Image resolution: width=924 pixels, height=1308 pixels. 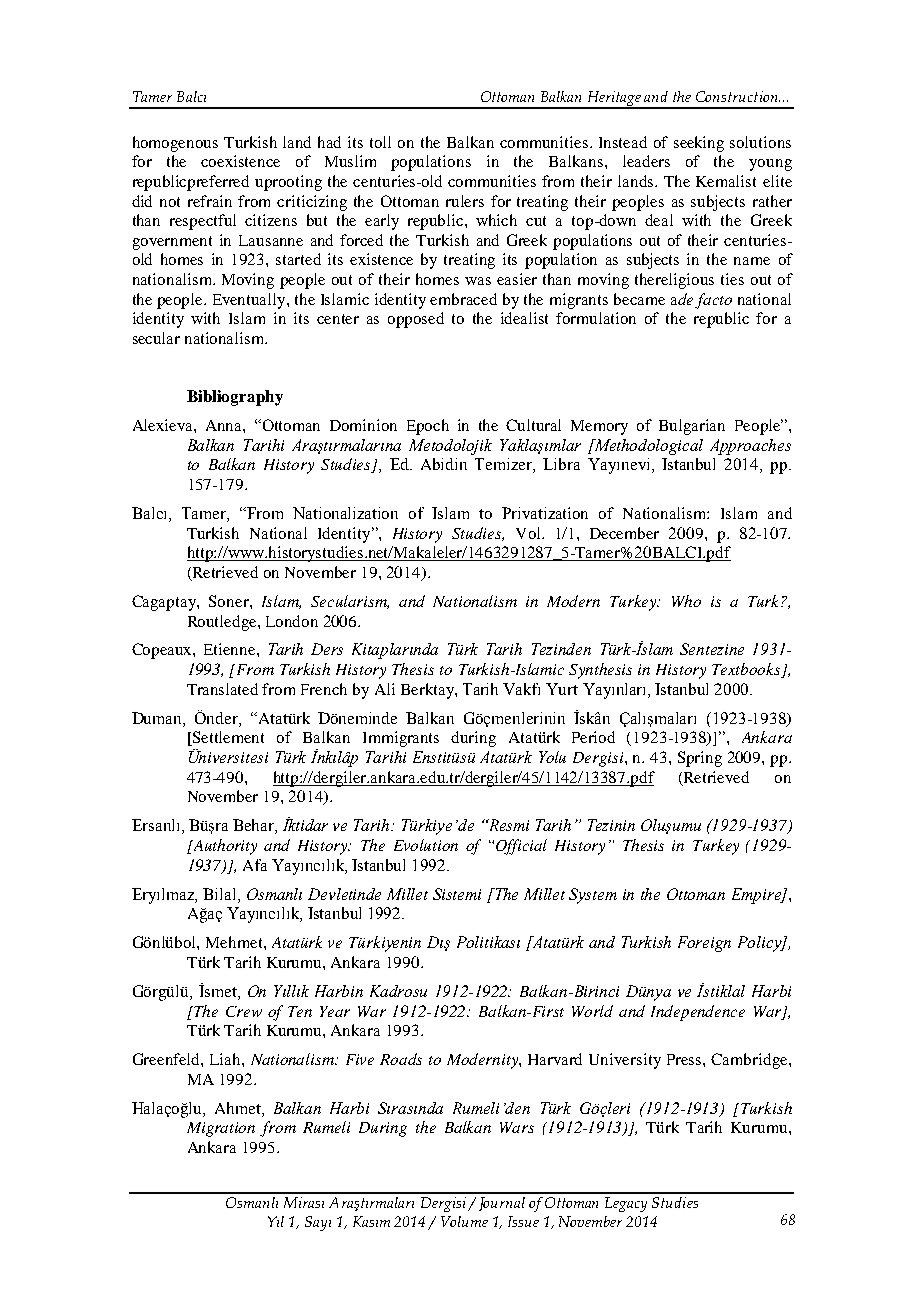 I want to click on Volume, so click(x=464, y=1221).
